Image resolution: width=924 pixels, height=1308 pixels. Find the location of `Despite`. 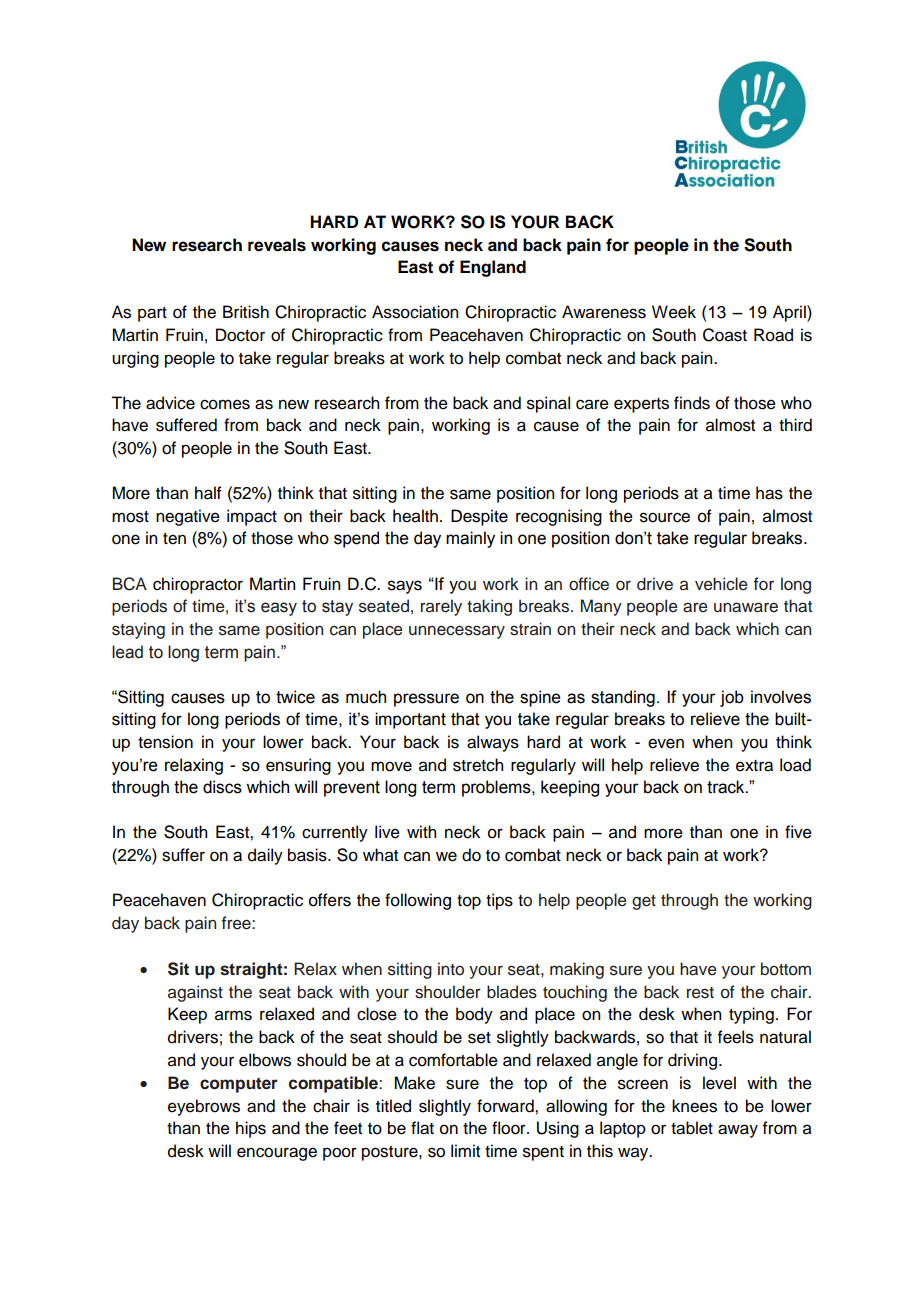

Despite is located at coordinates (479, 517).
